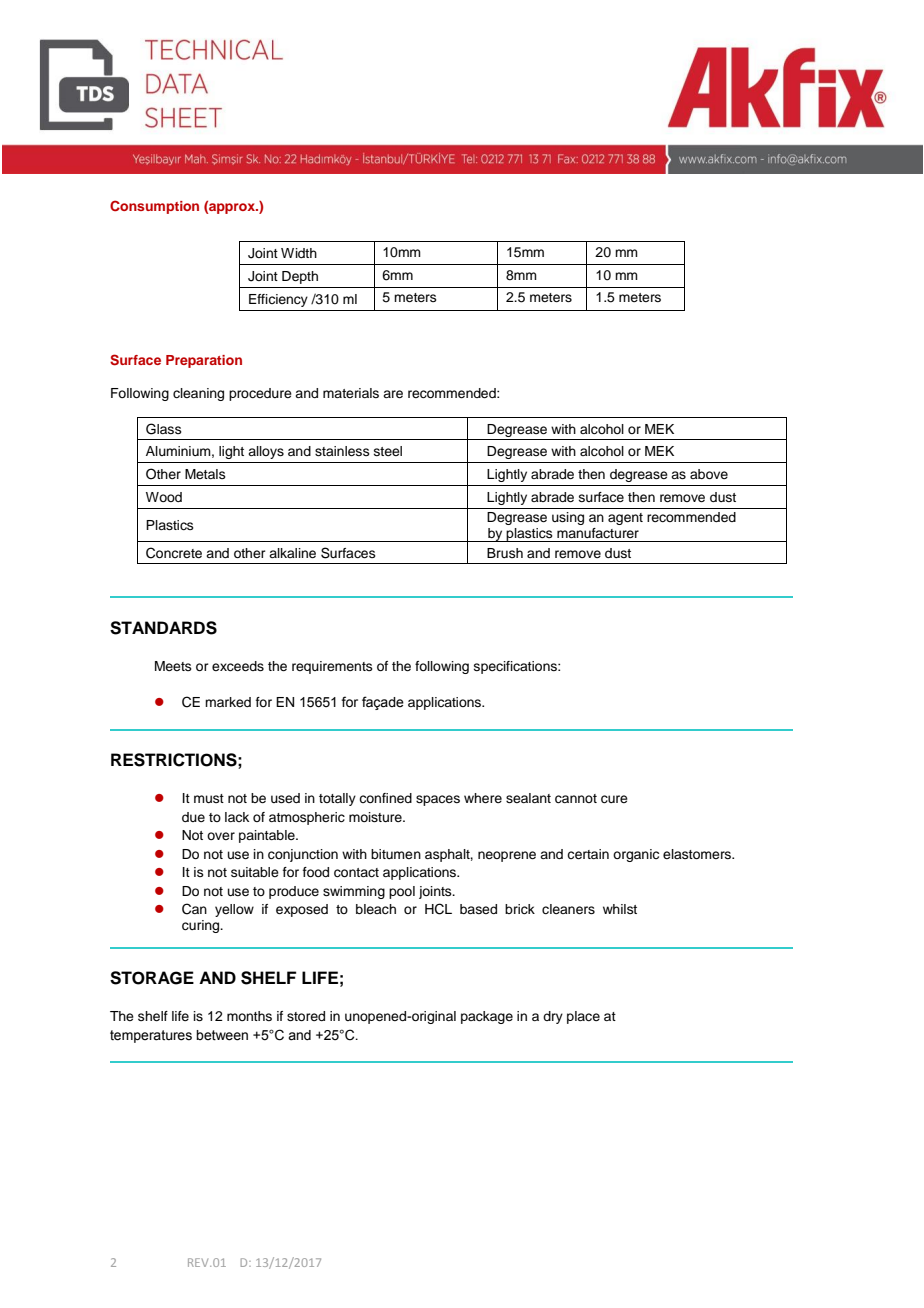  I want to click on Width, so click(299, 253).
